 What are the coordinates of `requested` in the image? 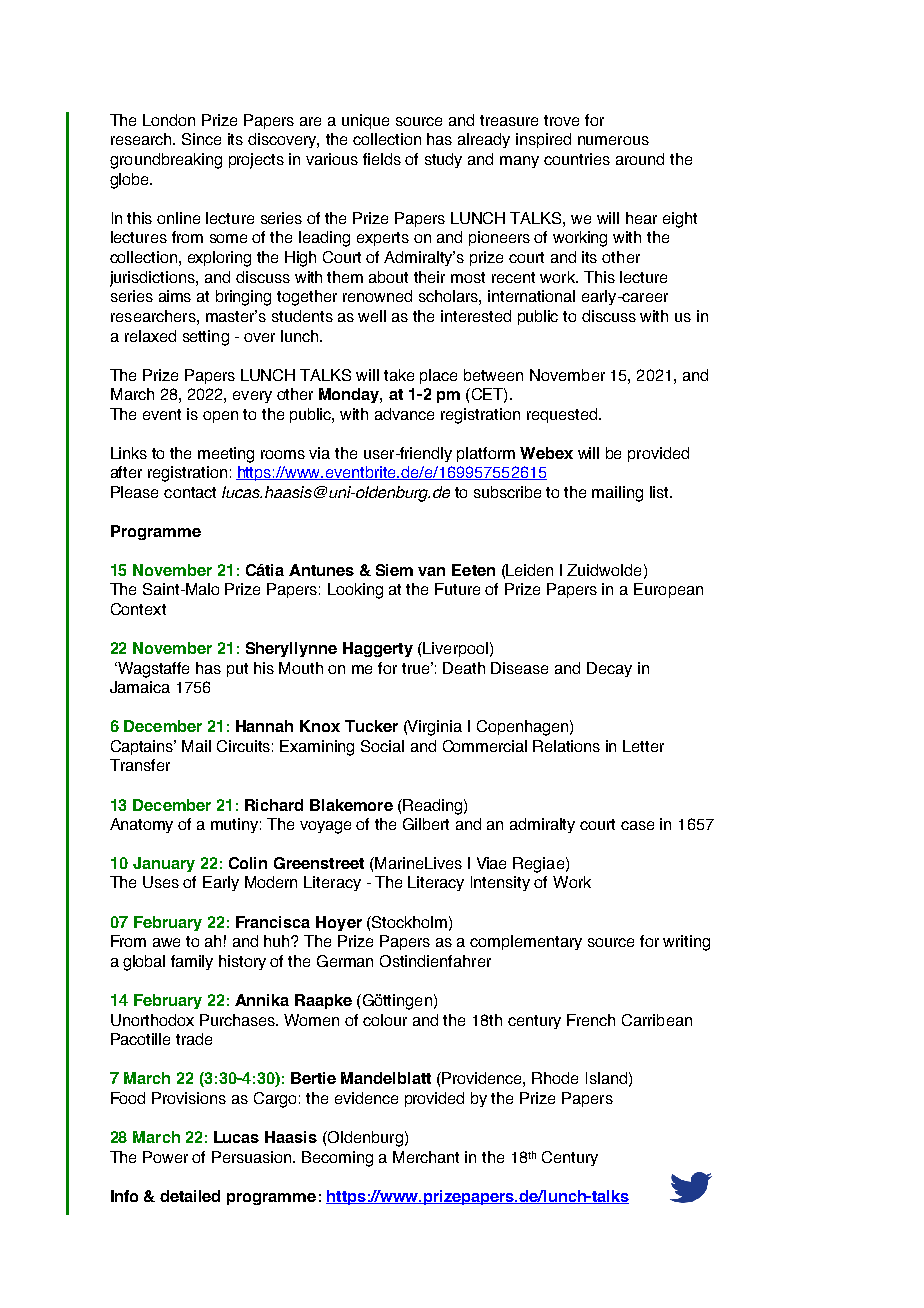 It's located at (563, 415).
